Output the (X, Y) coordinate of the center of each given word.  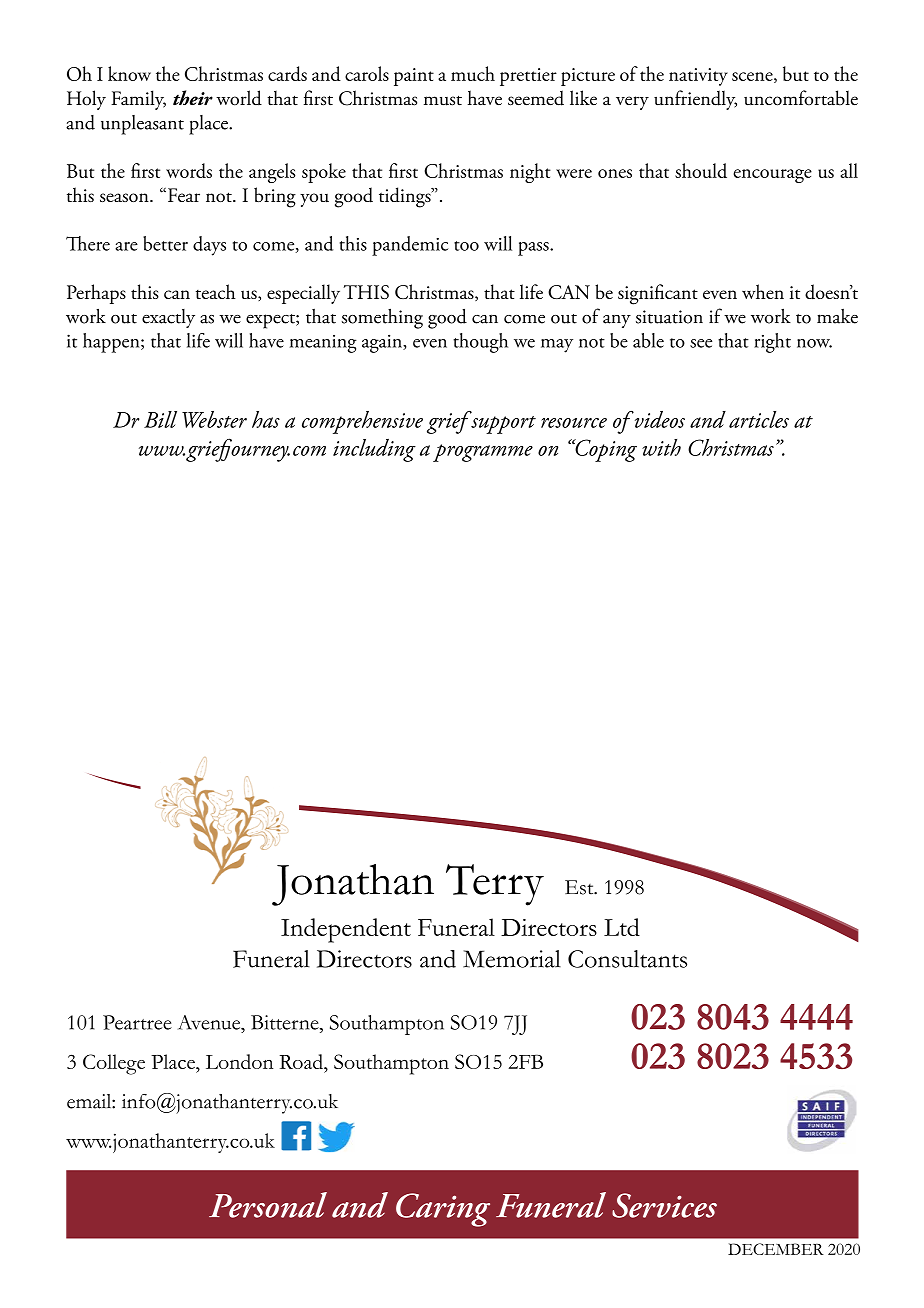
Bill (160, 419)
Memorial (512, 959)
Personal (268, 1205)
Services (664, 1205)
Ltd (622, 927)
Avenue (210, 1022)
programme (483, 453)
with (661, 447)
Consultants (627, 959)
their (193, 98)
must (443, 100)
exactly (168, 318)
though (480, 343)
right (772, 343)
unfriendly (695, 100)
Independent (346, 930)
